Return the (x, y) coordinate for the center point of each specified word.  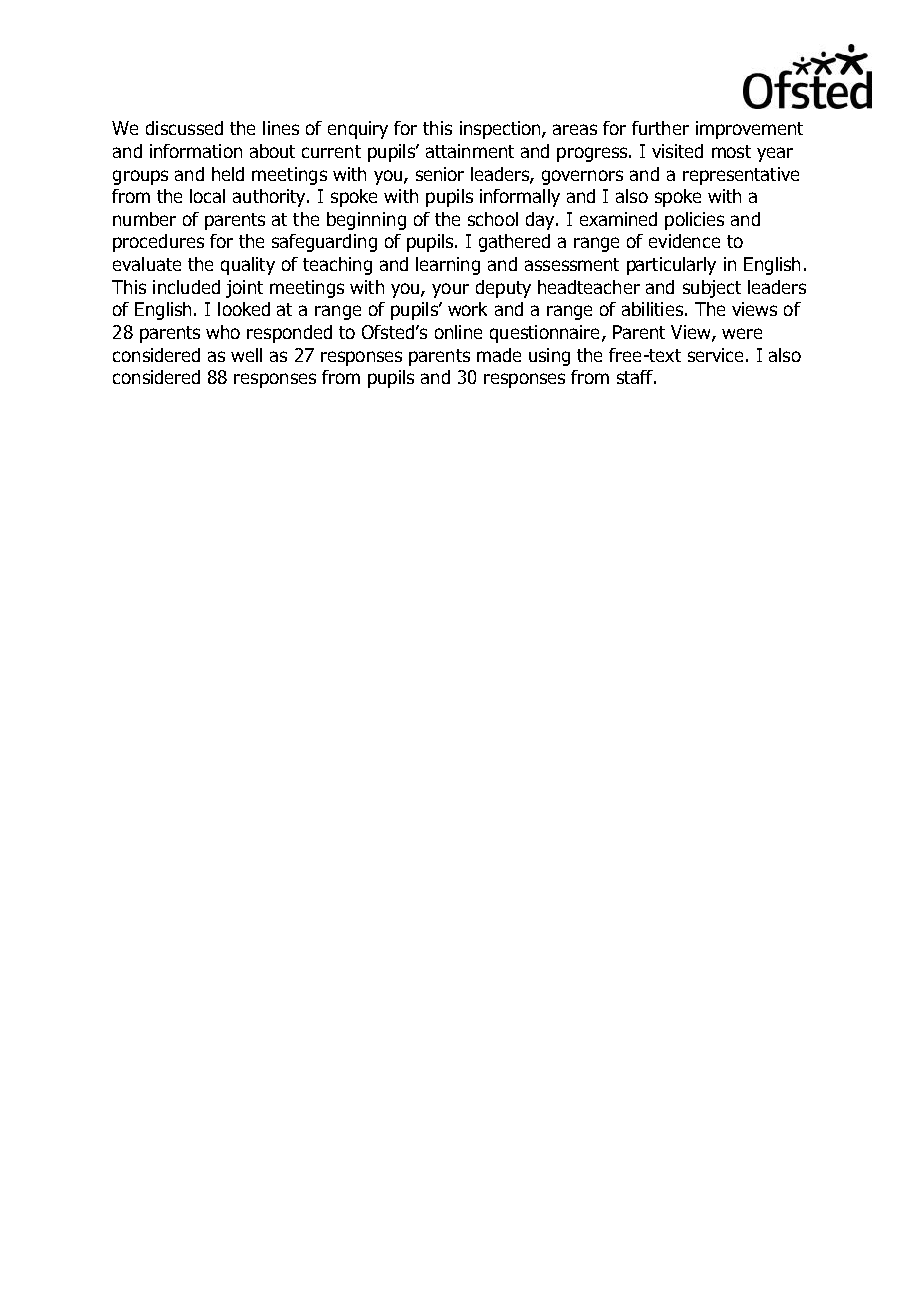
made (499, 355)
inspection (501, 130)
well (246, 355)
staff (636, 377)
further (660, 128)
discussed (184, 128)
